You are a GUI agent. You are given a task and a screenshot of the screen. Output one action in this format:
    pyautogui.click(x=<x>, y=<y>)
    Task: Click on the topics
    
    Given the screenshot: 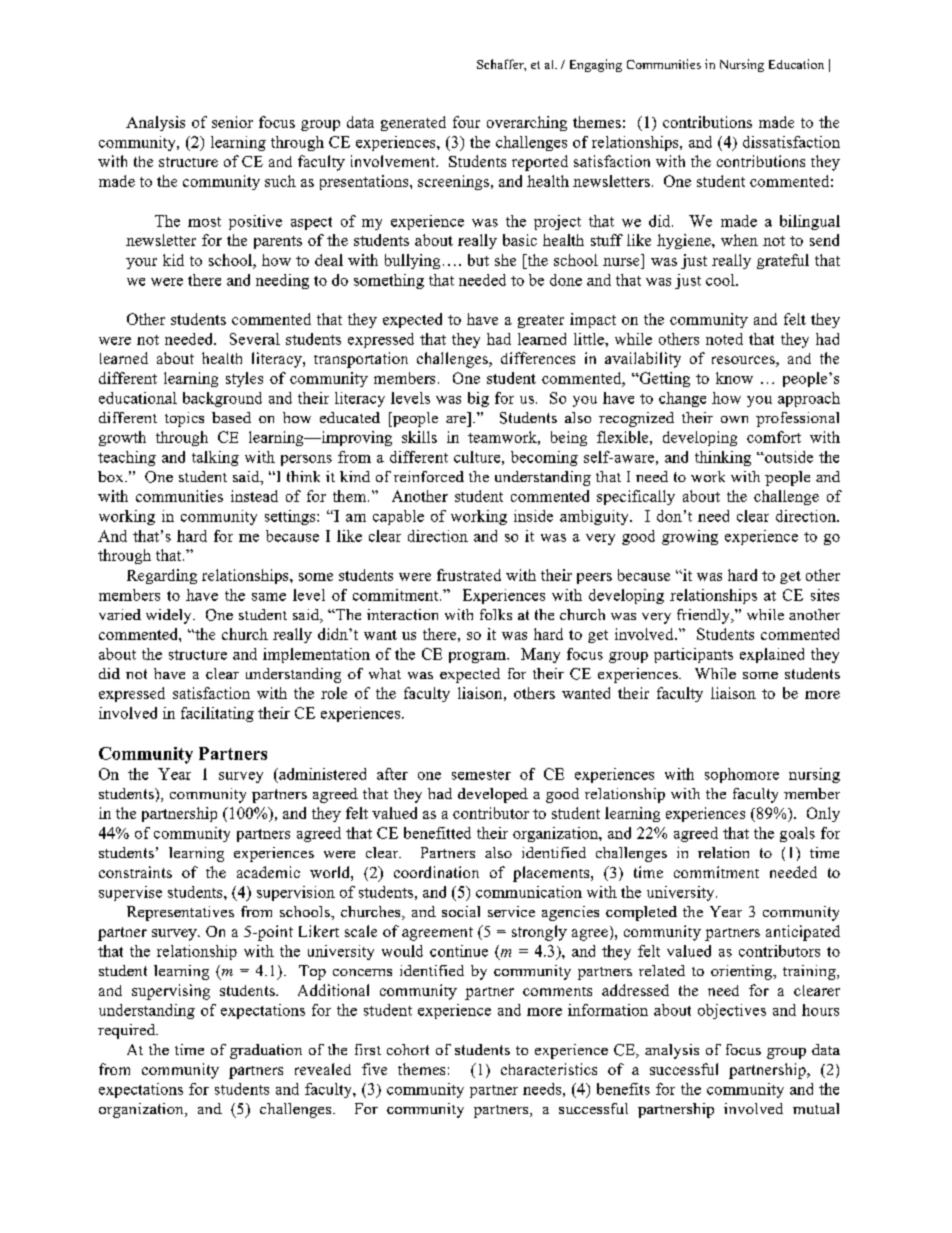 What is the action you would take?
    pyautogui.click(x=184, y=419)
